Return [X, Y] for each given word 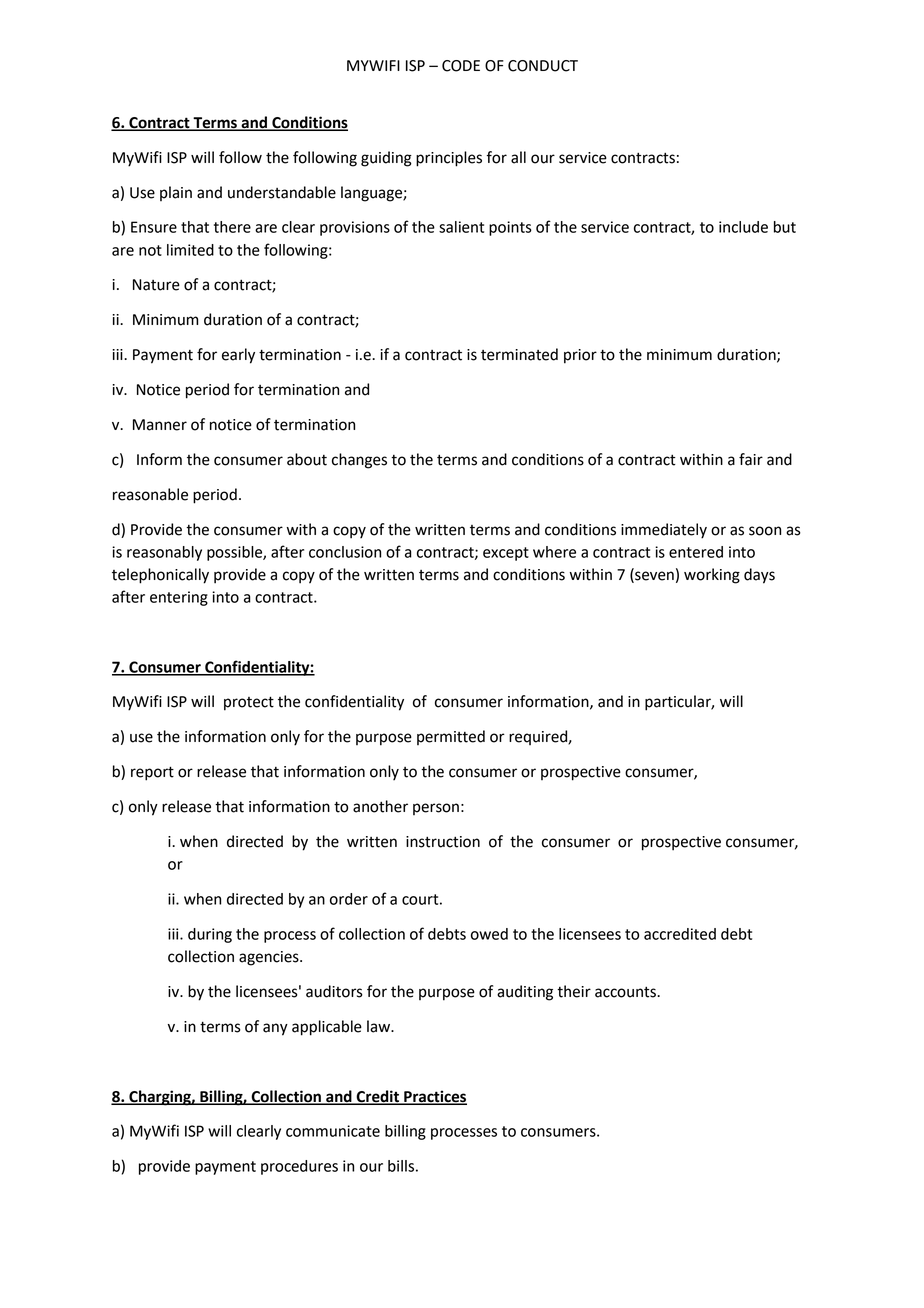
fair [751, 459]
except [506, 554]
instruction [443, 842]
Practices [434, 1097]
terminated [519, 354]
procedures [299, 1167]
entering [179, 598]
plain [176, 193]
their [574, 991]
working [712, 576]
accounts [626, 992]
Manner [160, 425]
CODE [461, 66]
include [743, 227]
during [210, 935]
